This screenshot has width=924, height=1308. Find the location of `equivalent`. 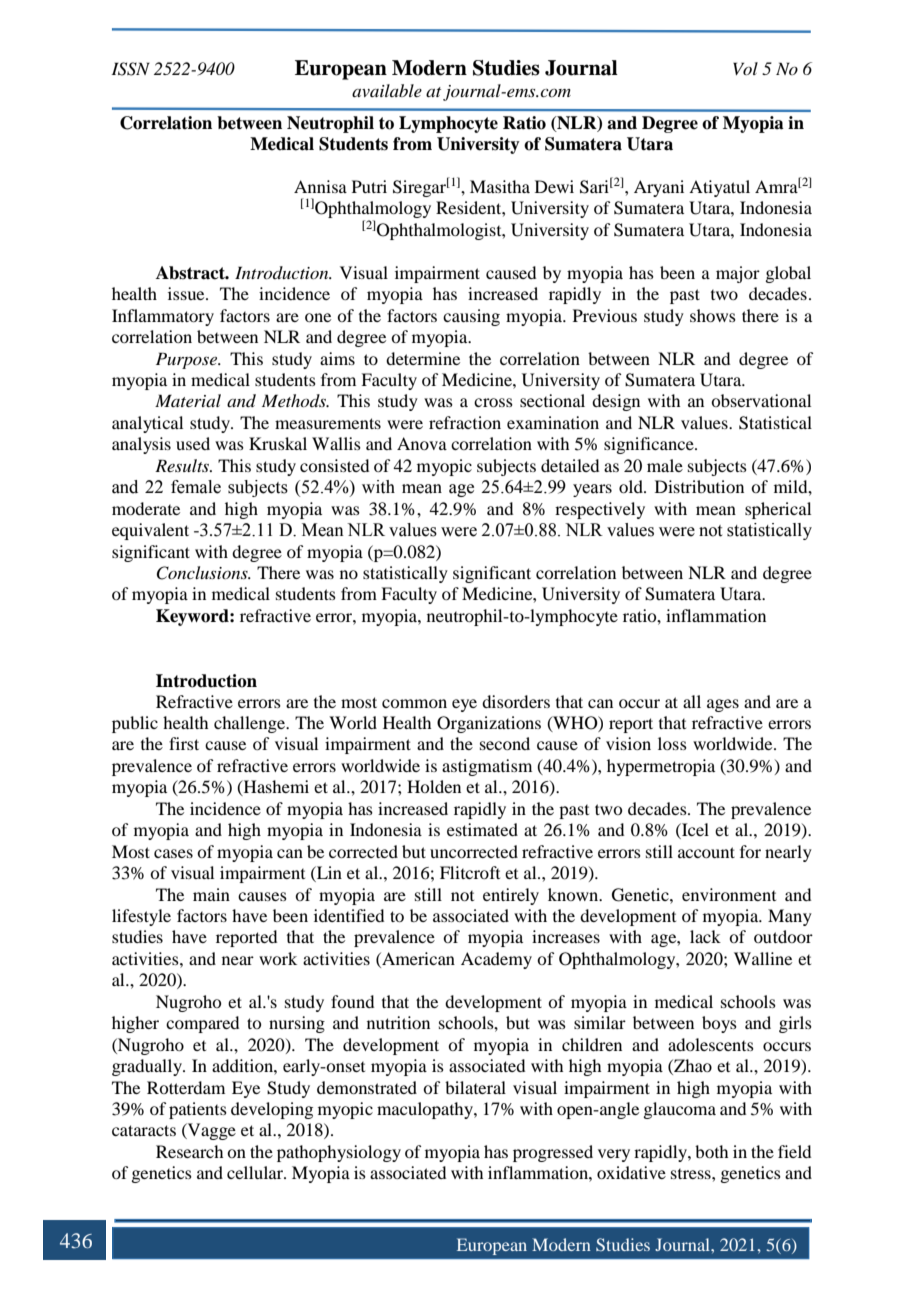

equivalent is located at coordinates (150, 531).
